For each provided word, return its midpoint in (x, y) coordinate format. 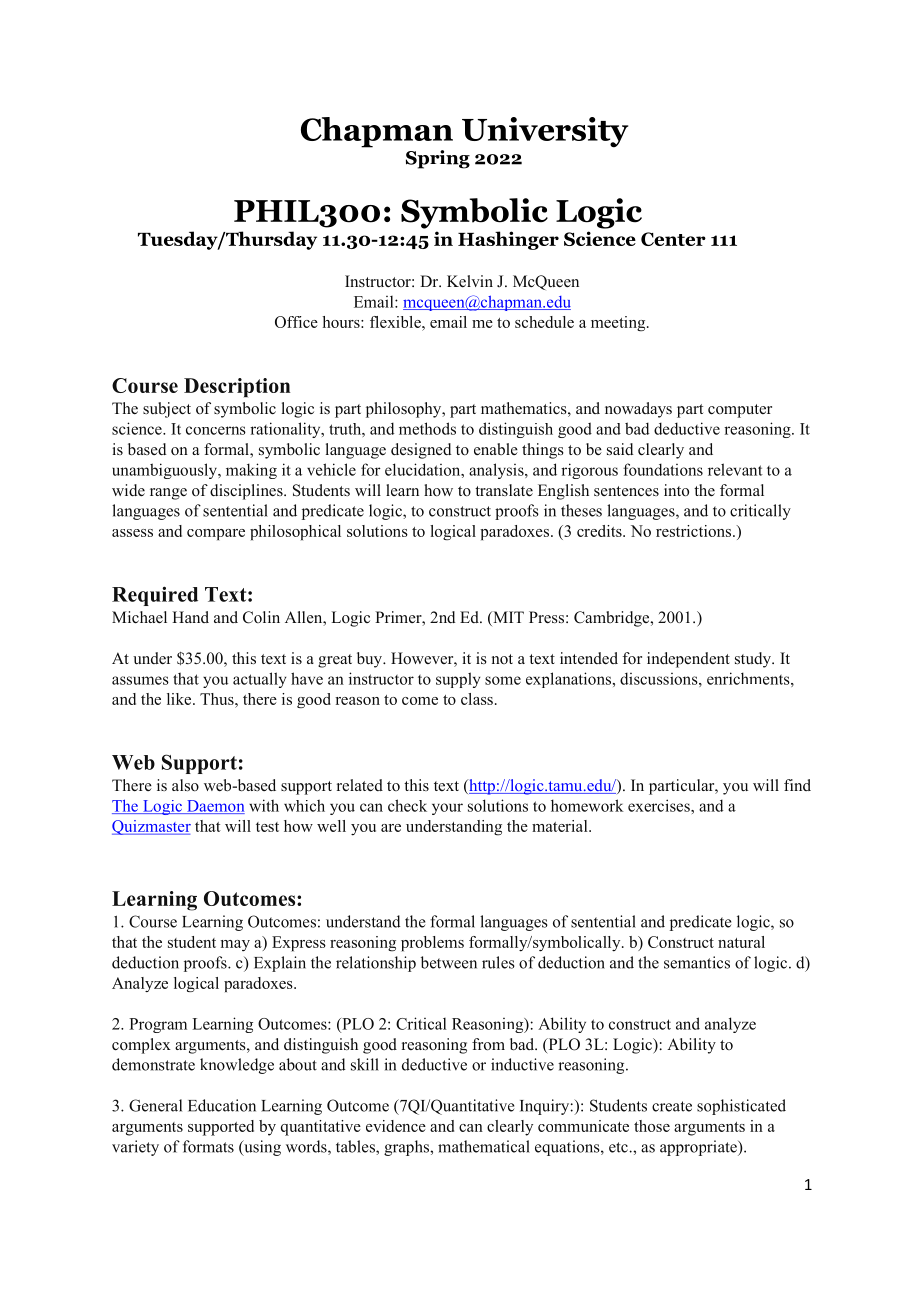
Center (673, 239)
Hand (190, 617)
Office (296, 322)
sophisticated (741, 1107)
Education (222, 1105)
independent (688, 660)
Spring (438, 159)
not (502, 659)
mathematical (484, 1146)
